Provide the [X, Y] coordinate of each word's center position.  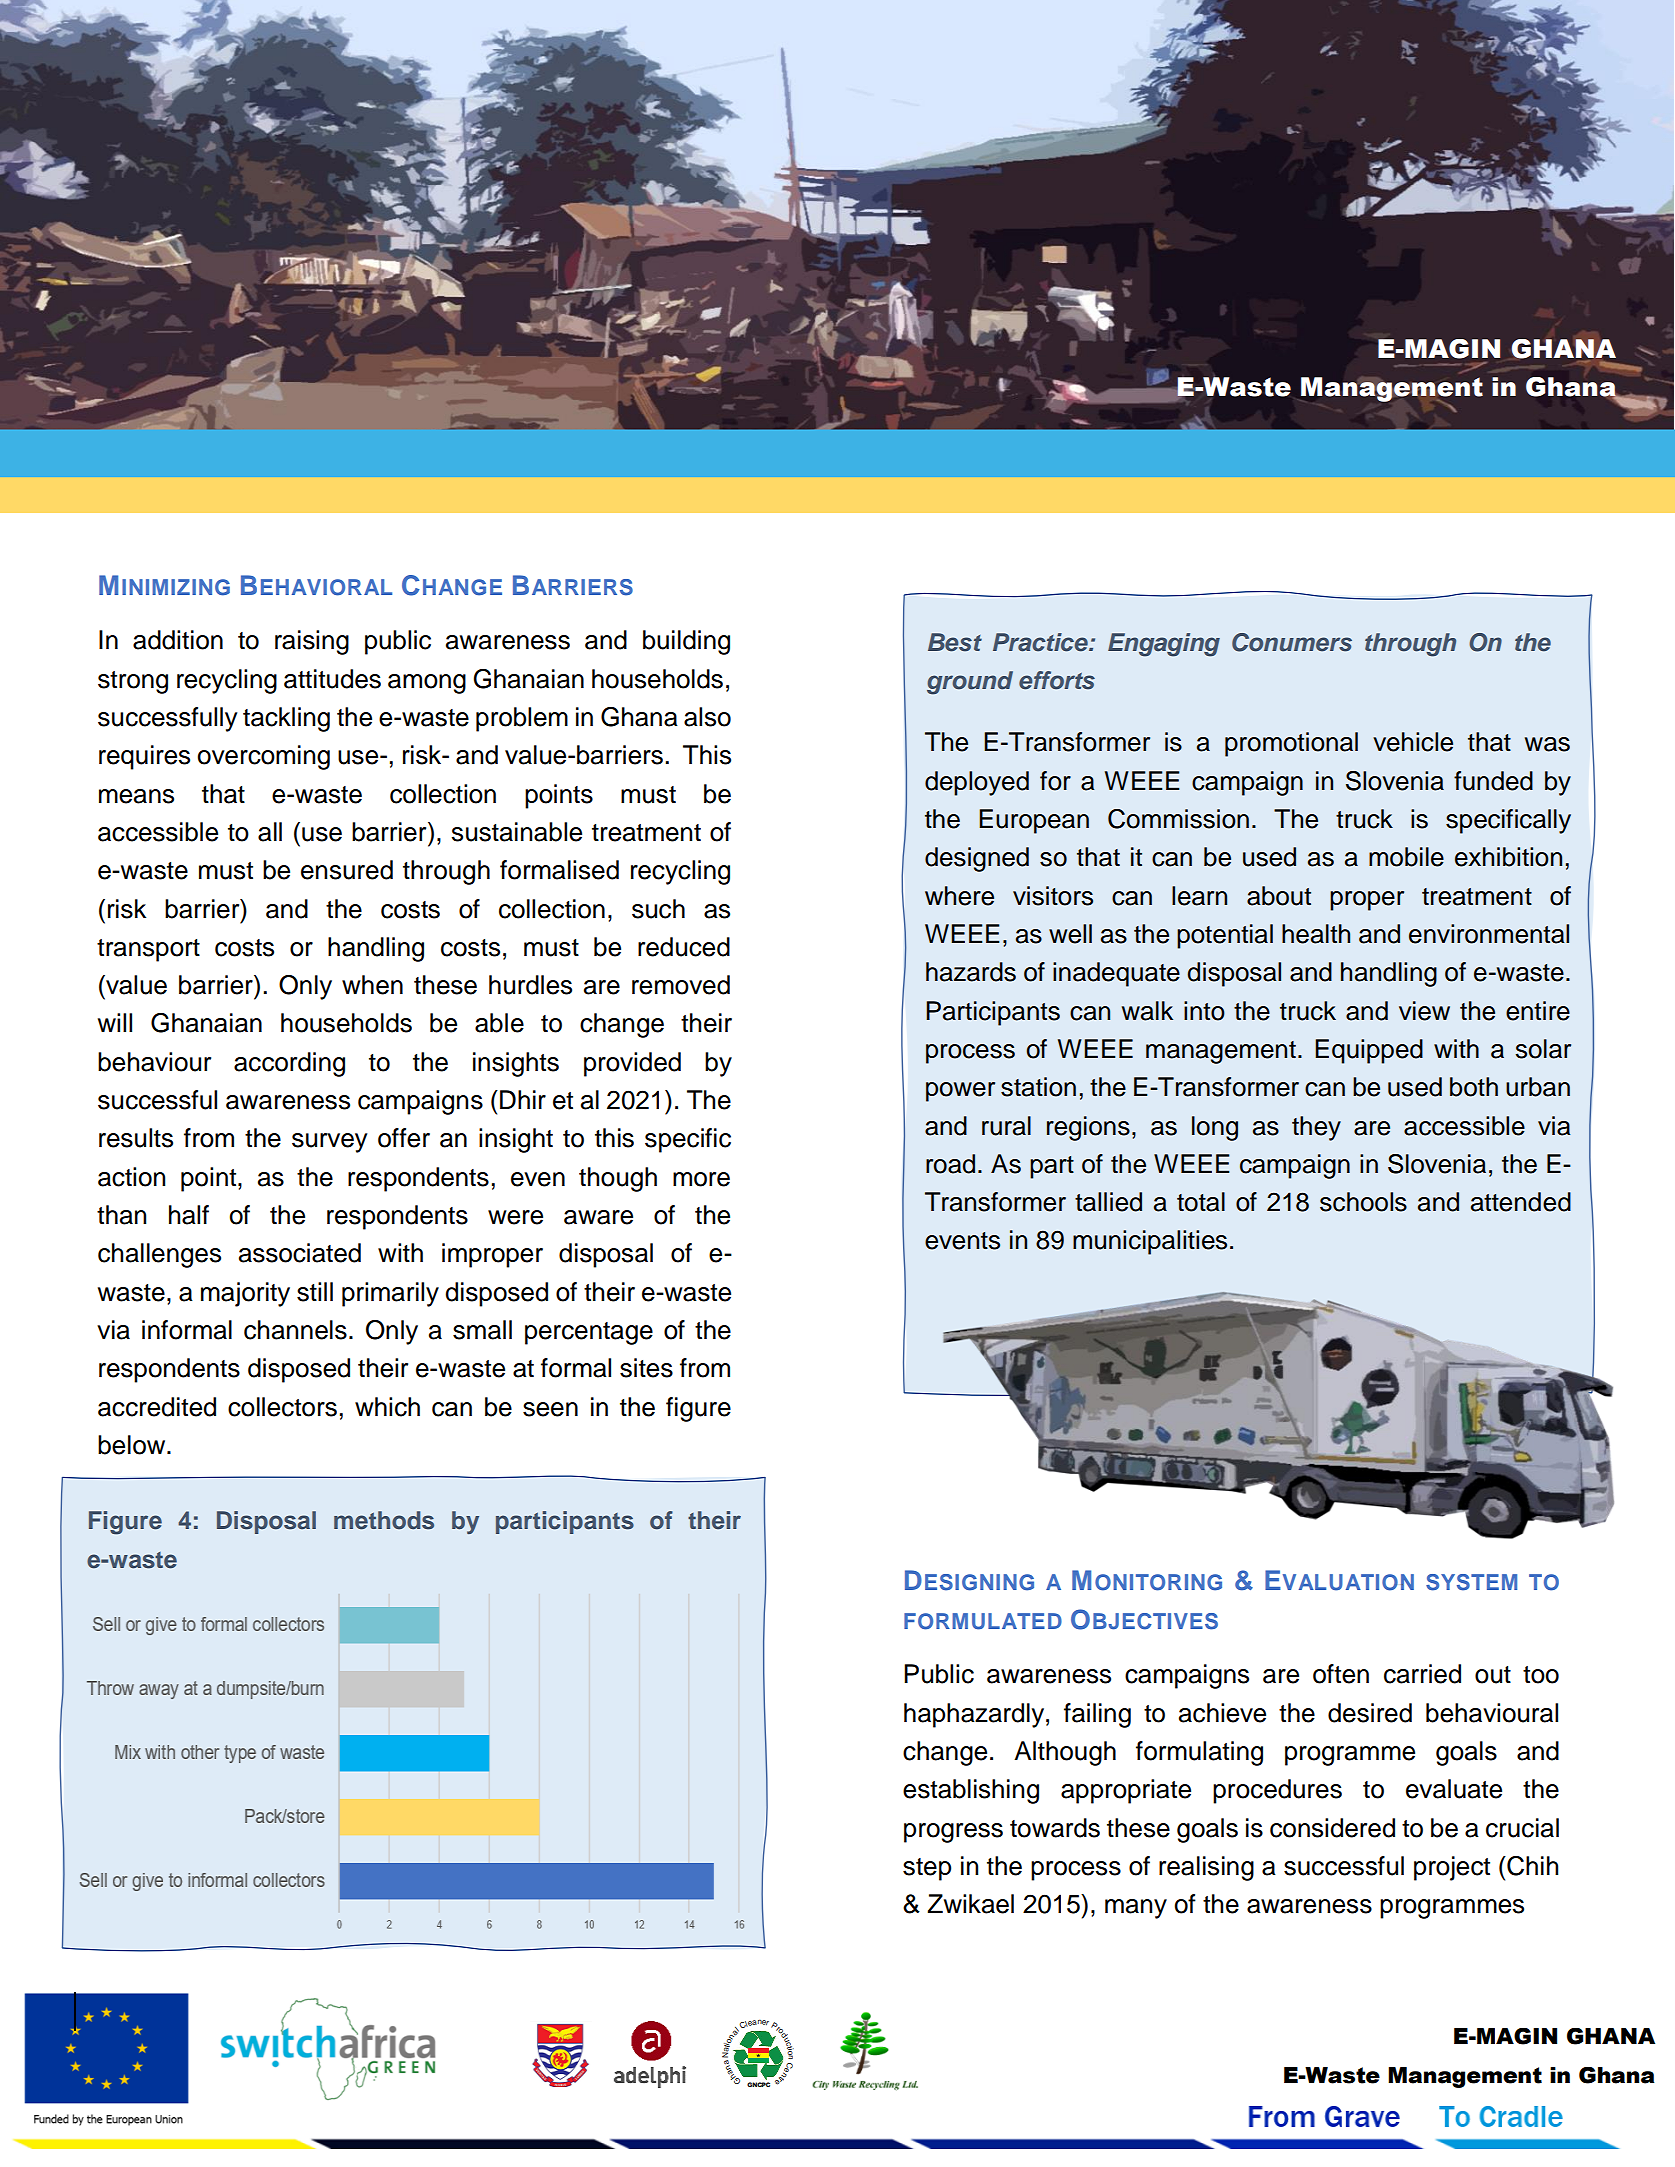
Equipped [1369, 1051]
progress [953, 1833]
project [1452, 1868]
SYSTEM [1471, 1582]
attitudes [332, 679]
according [289, 1064]
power [960, 1092]
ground [970, 683]
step [927, 1869]
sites [646, 1368]
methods [384, 1520]
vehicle [1413, 742]
